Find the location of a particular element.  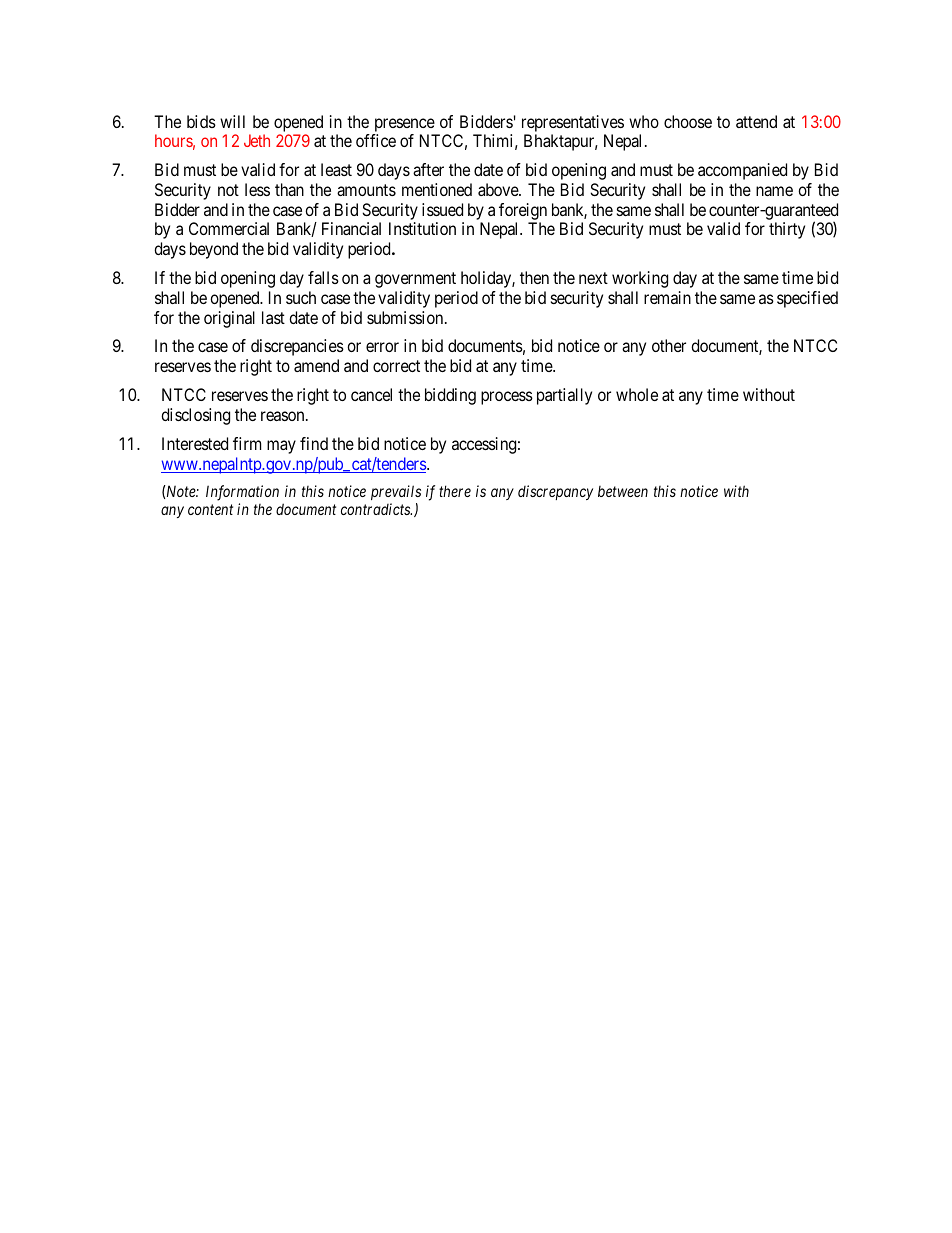

foreign is located at coordinates (523, 211).
